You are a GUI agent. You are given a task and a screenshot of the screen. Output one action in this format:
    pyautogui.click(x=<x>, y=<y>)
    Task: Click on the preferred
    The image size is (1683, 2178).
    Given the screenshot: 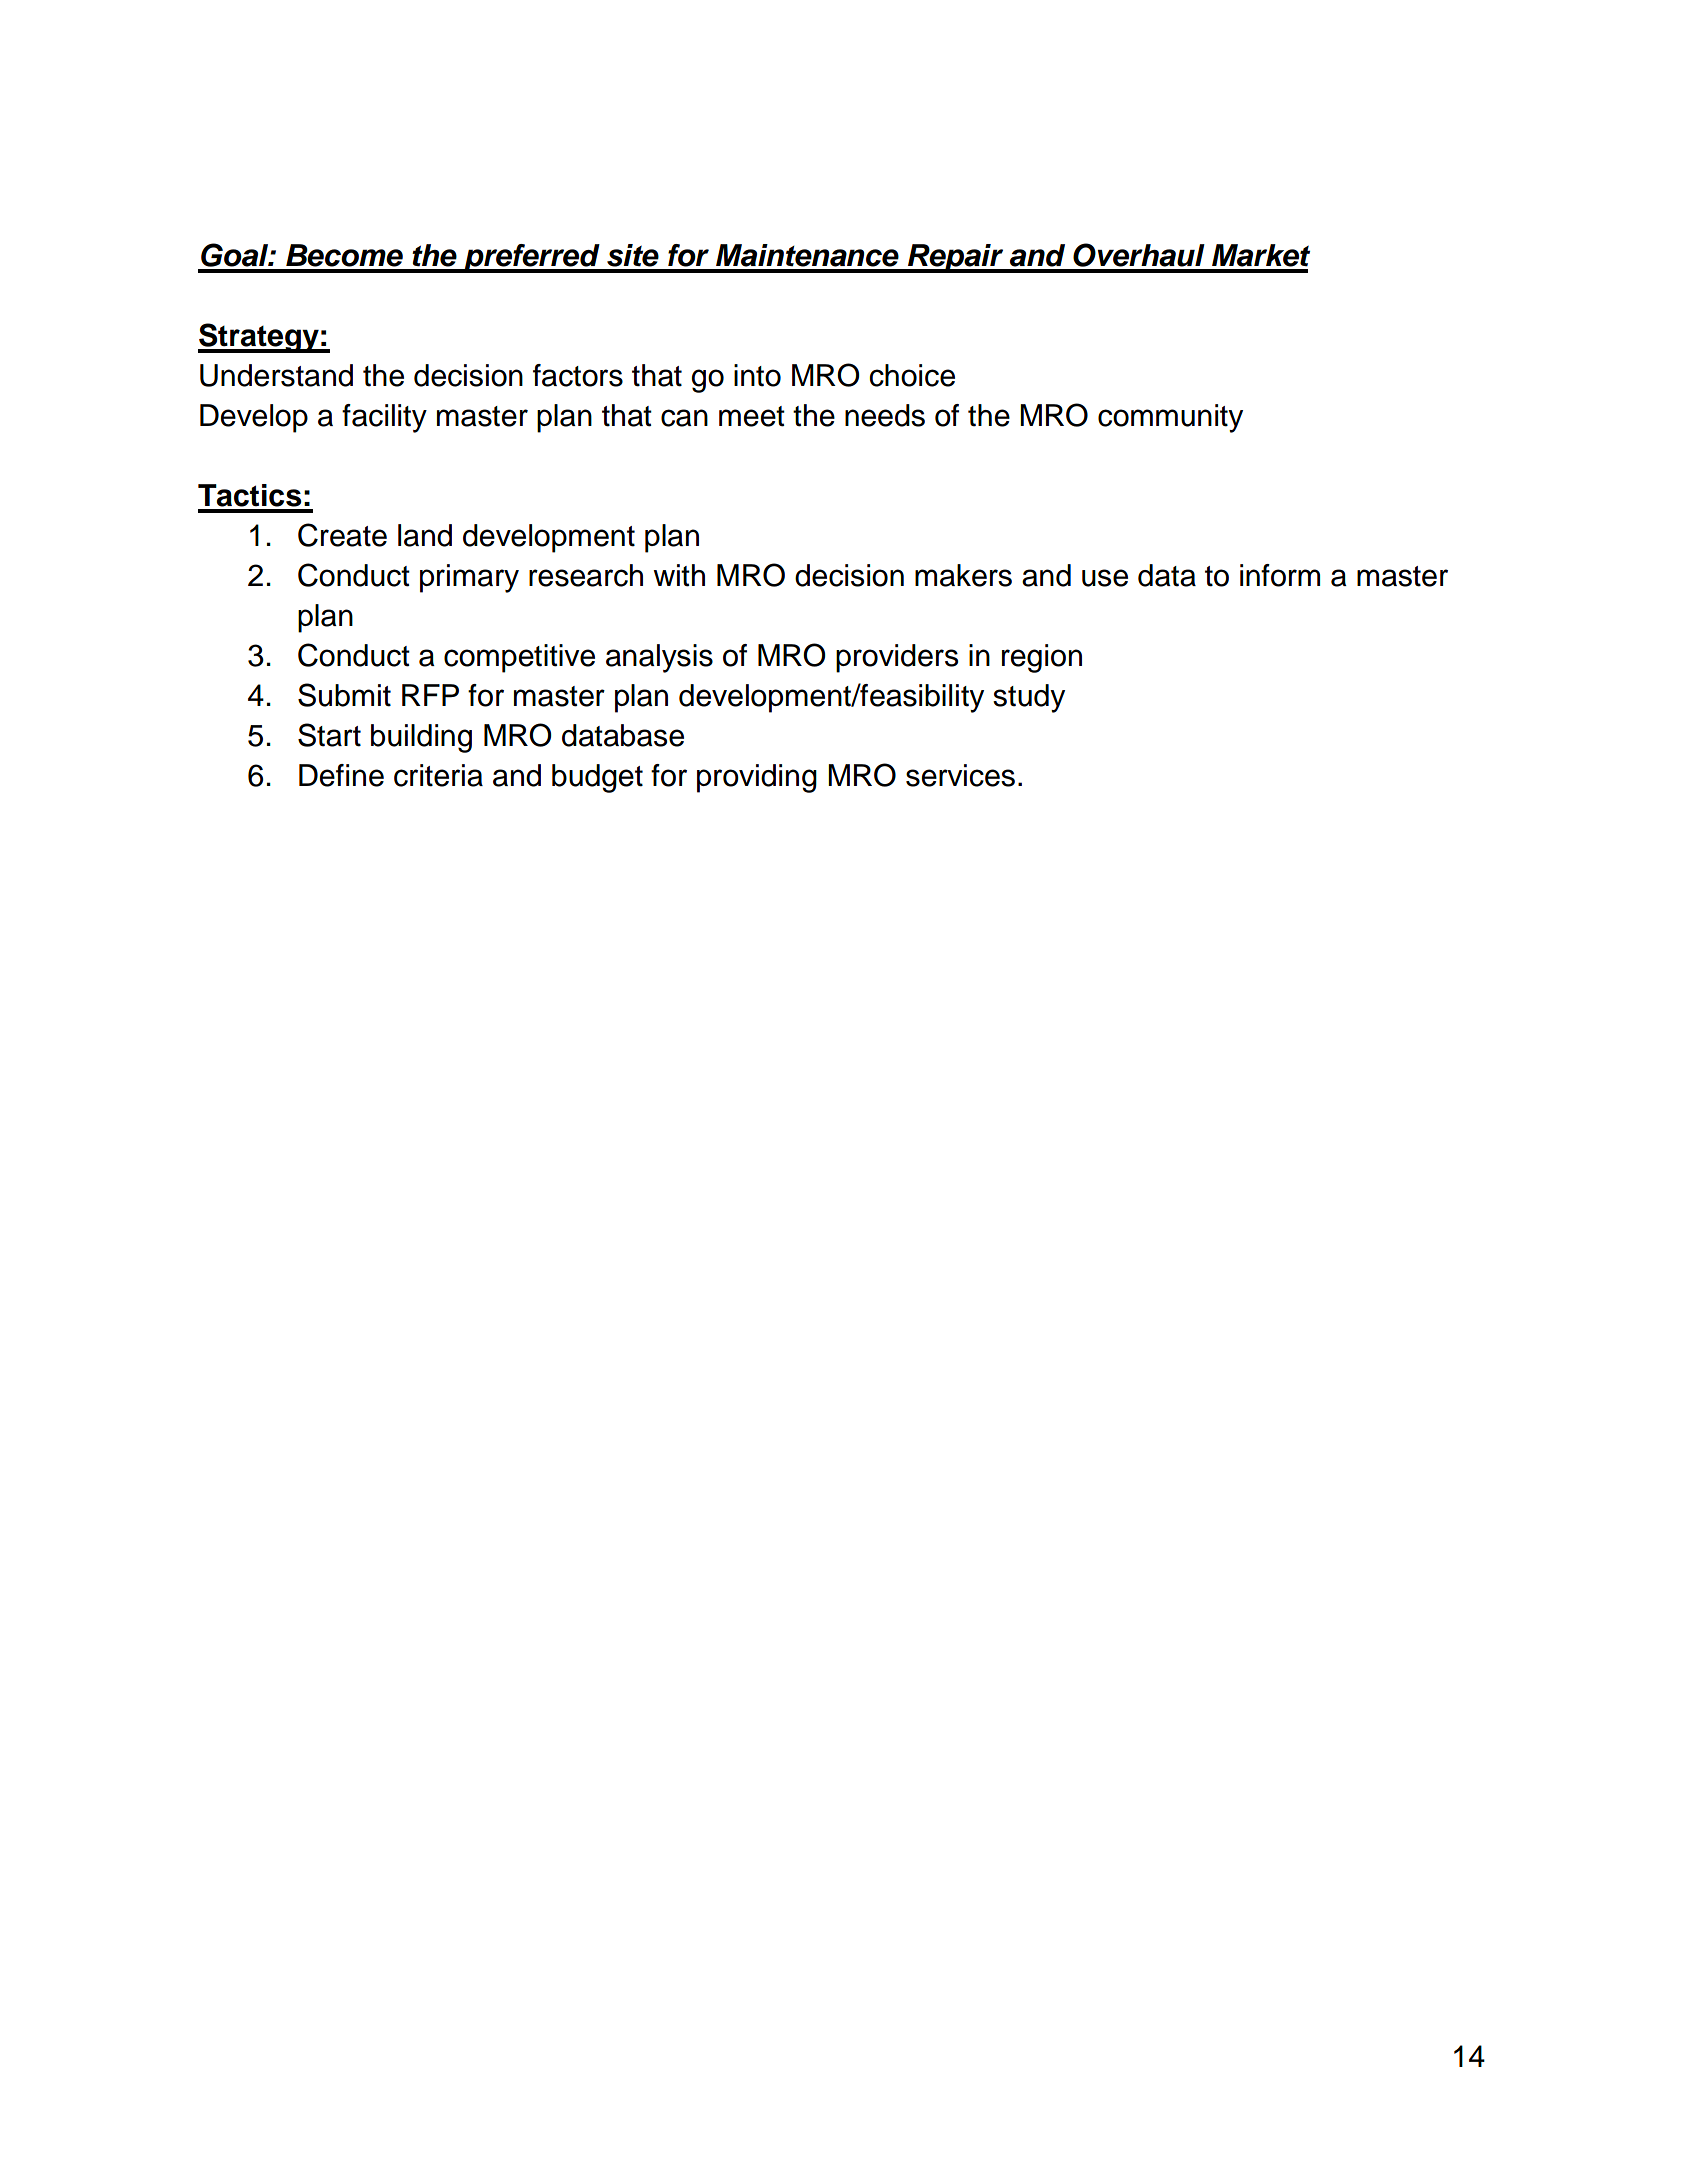 What is the action you would take?
    pyautogui.click(x=532, y=258)
